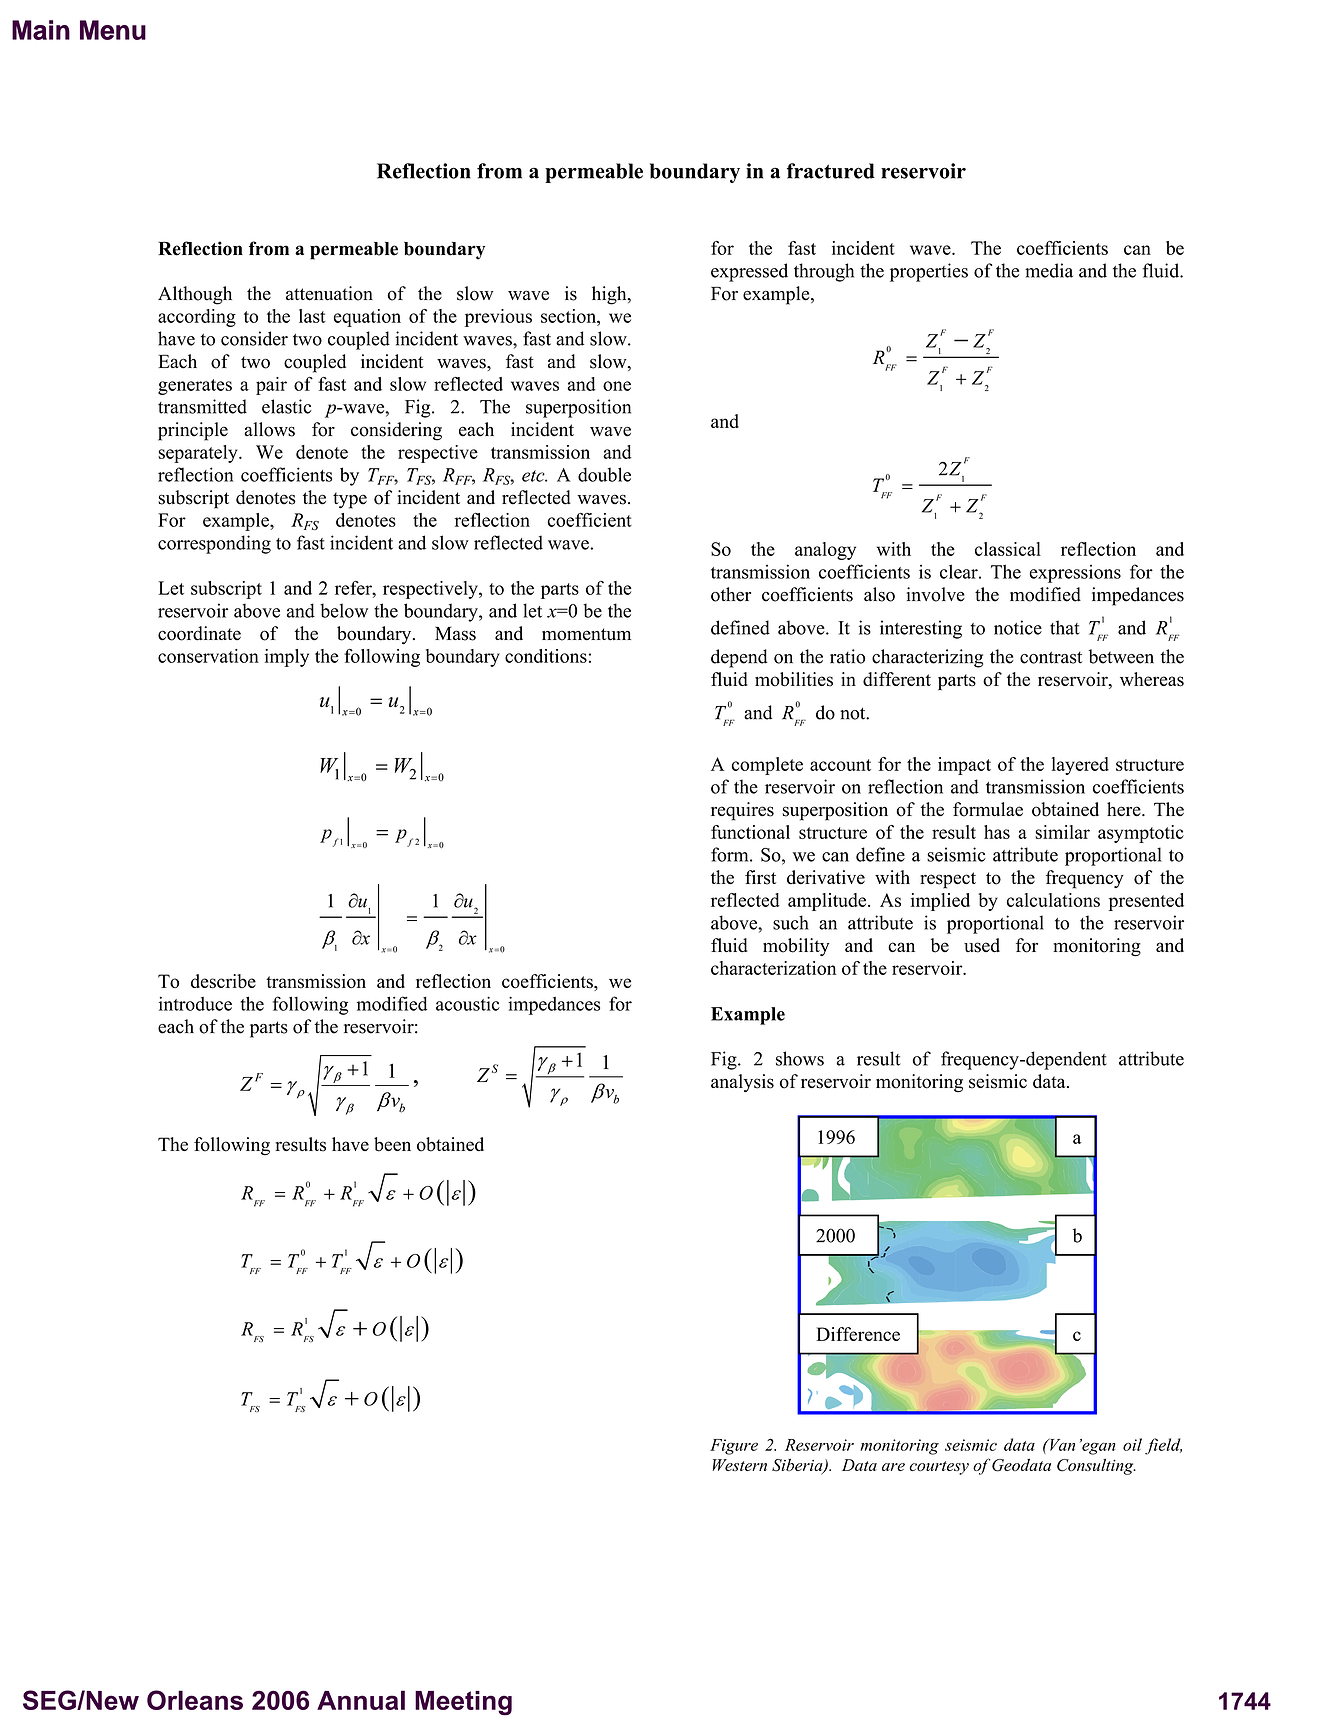 Image resolution: width=1342 pixels, height=1736 pixels. Describe the element at coordinates (113, 30) in the document. I see `Menu` at that location.
